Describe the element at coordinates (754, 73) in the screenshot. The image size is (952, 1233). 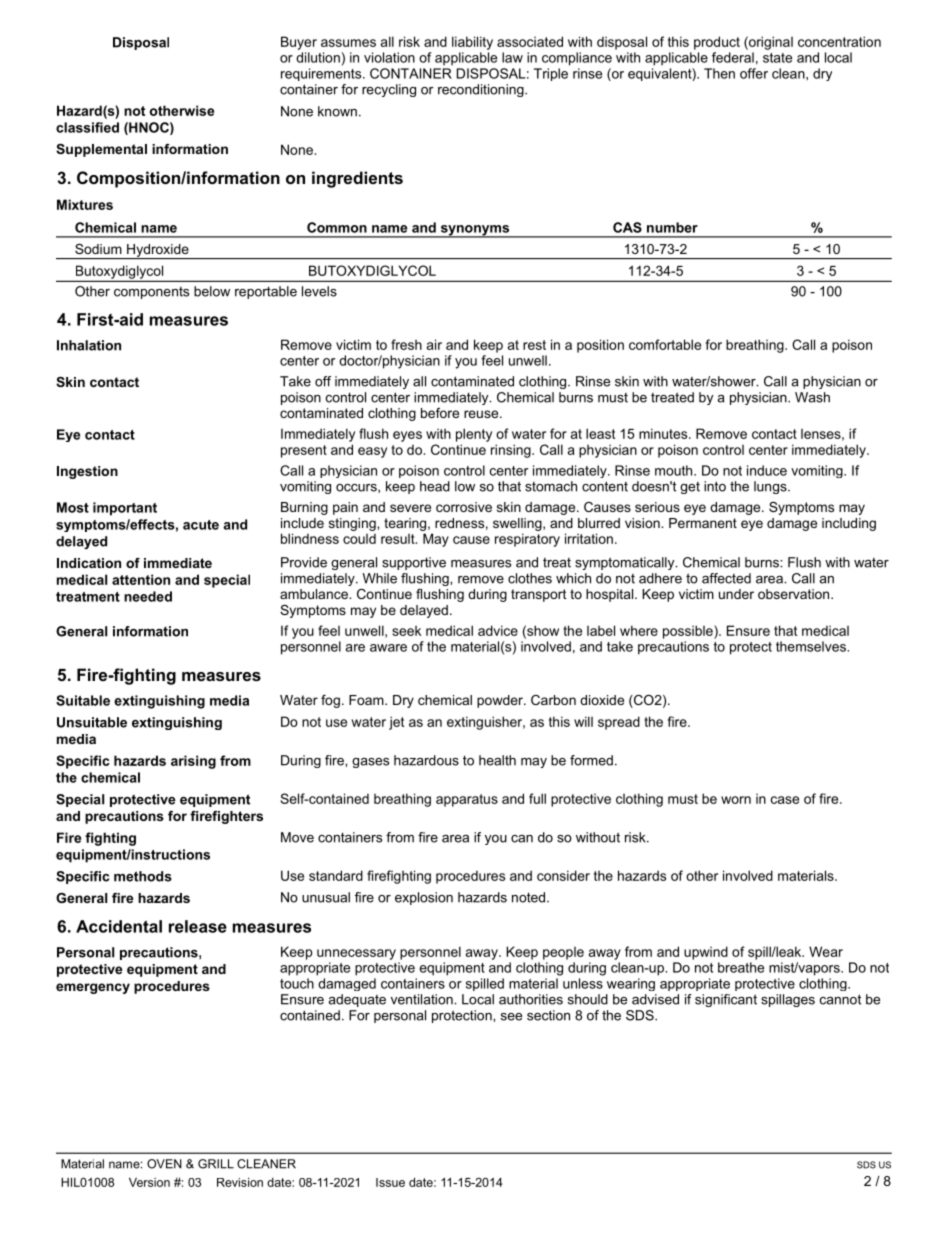
I see `offer` at that location.
